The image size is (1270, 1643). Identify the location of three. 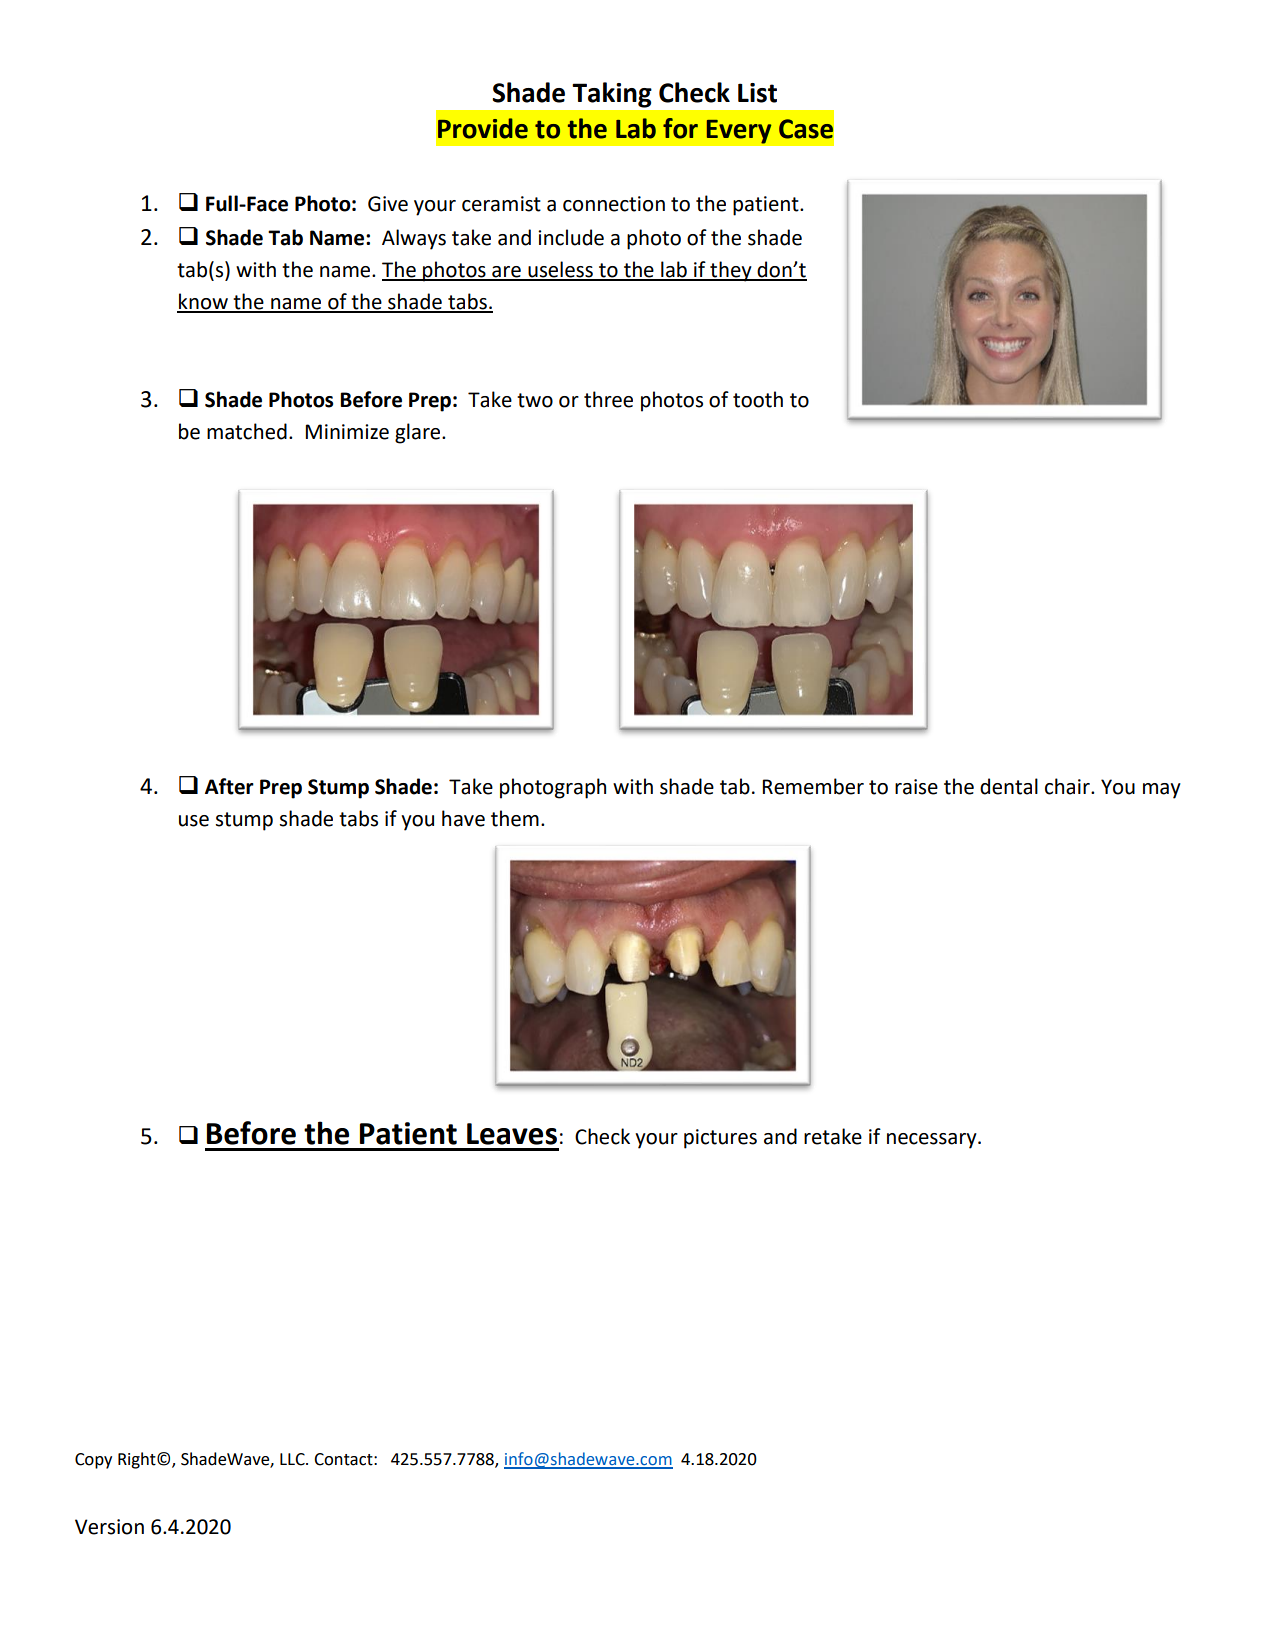
(608, 399).
